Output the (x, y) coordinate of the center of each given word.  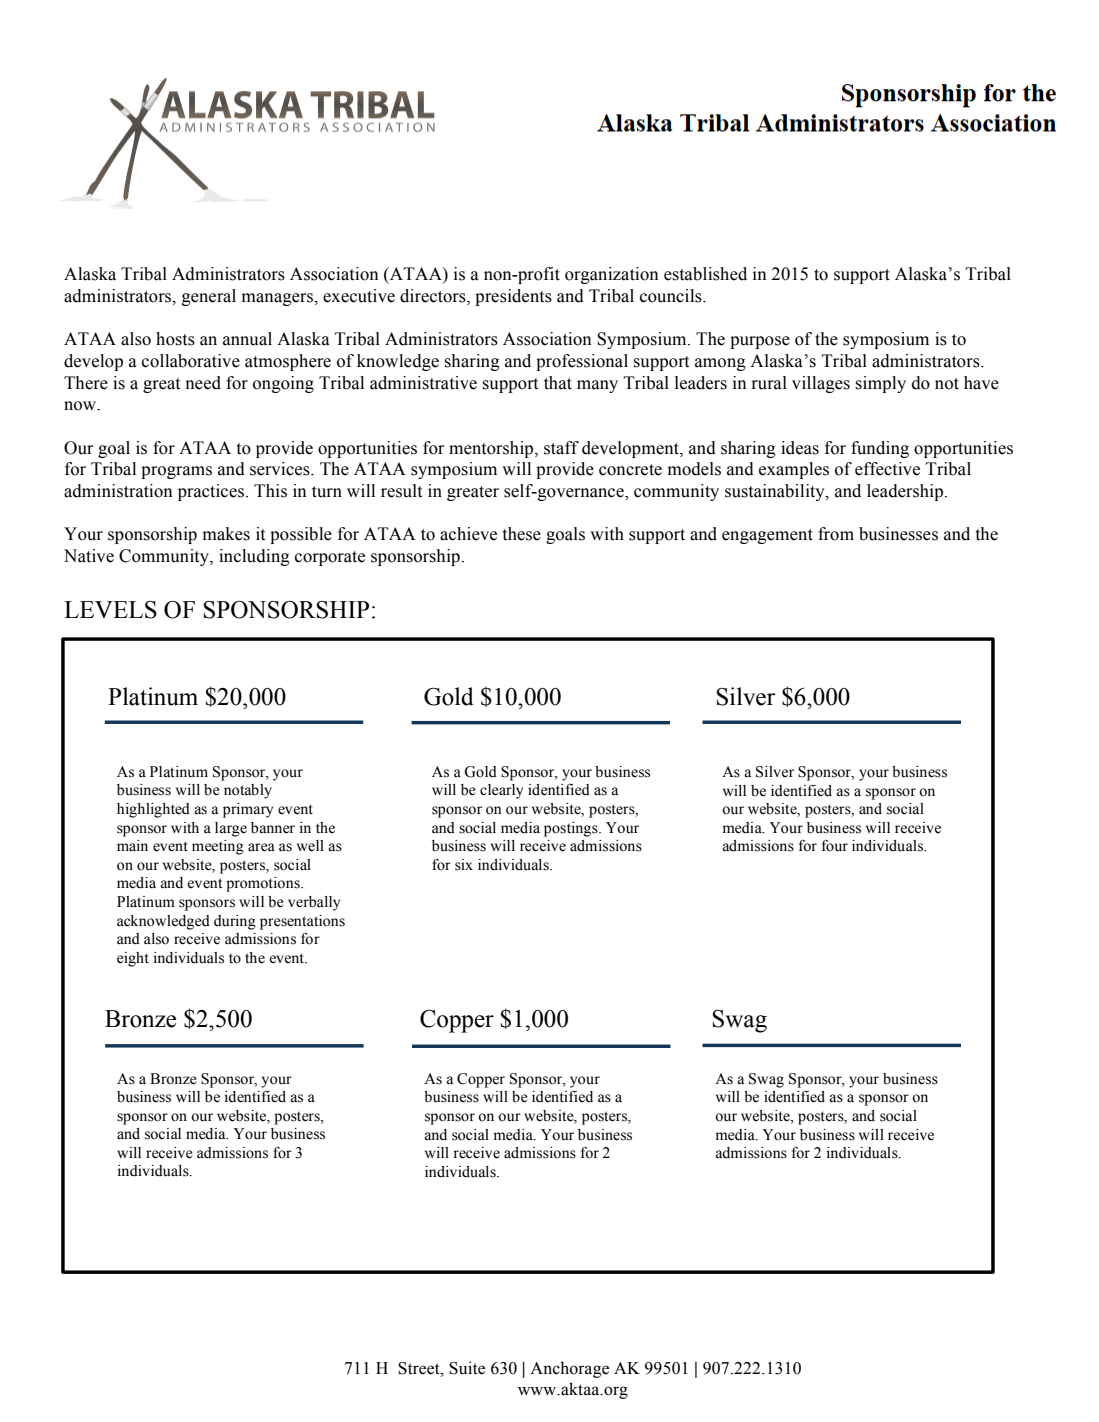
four (835, 846)
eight (133, 959)
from (836, 534)
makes (226, 534)
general (209, 297)
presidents (513, 297)
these (522, 534)
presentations (302, 922)
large (231, 829)
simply (881, 384)
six (464, 865)
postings (572, 829)
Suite (467, 1368)
